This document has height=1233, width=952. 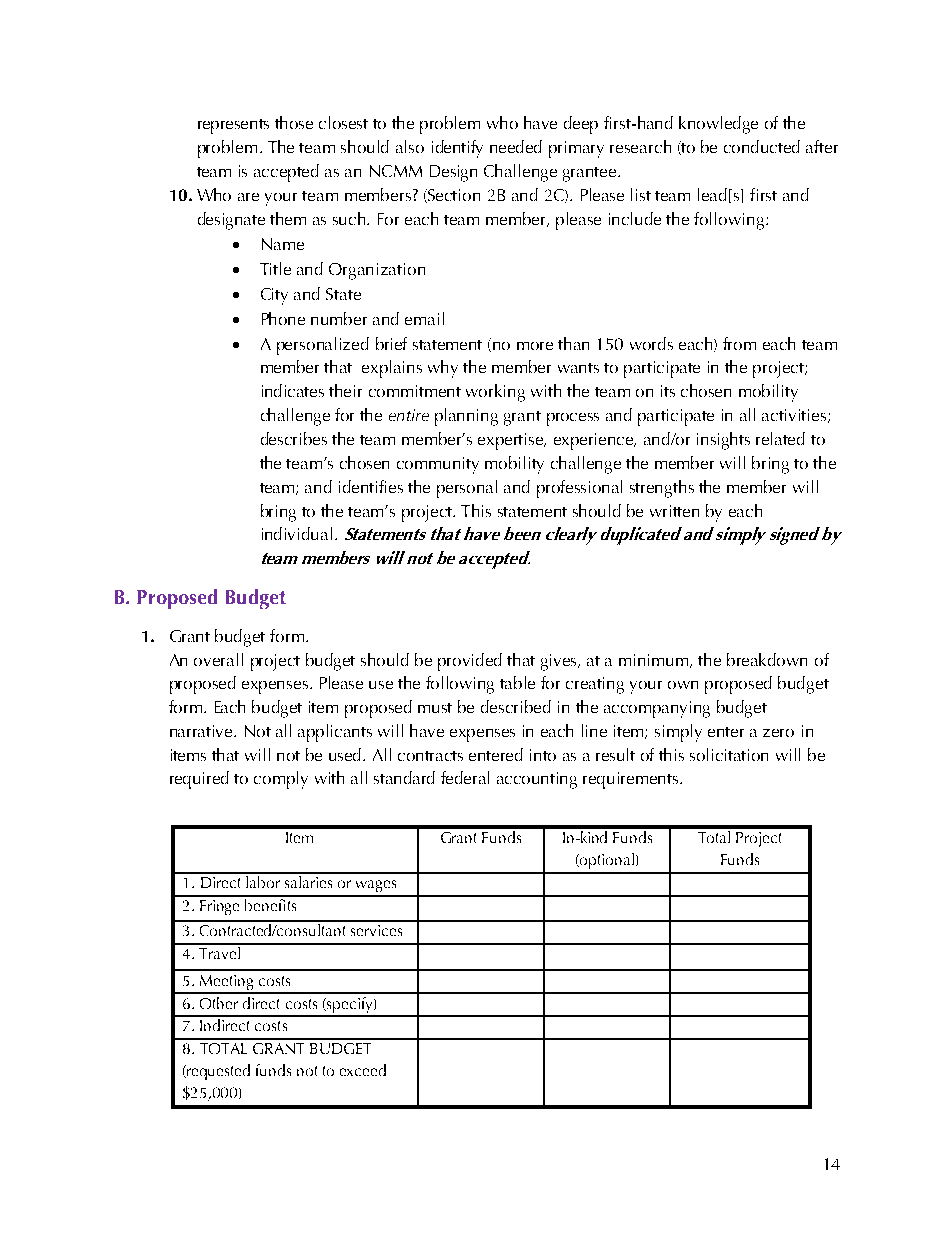 What do you see at coordinates (297, 533) in the document?
I see `individual` at bounding box center [297, 533].
